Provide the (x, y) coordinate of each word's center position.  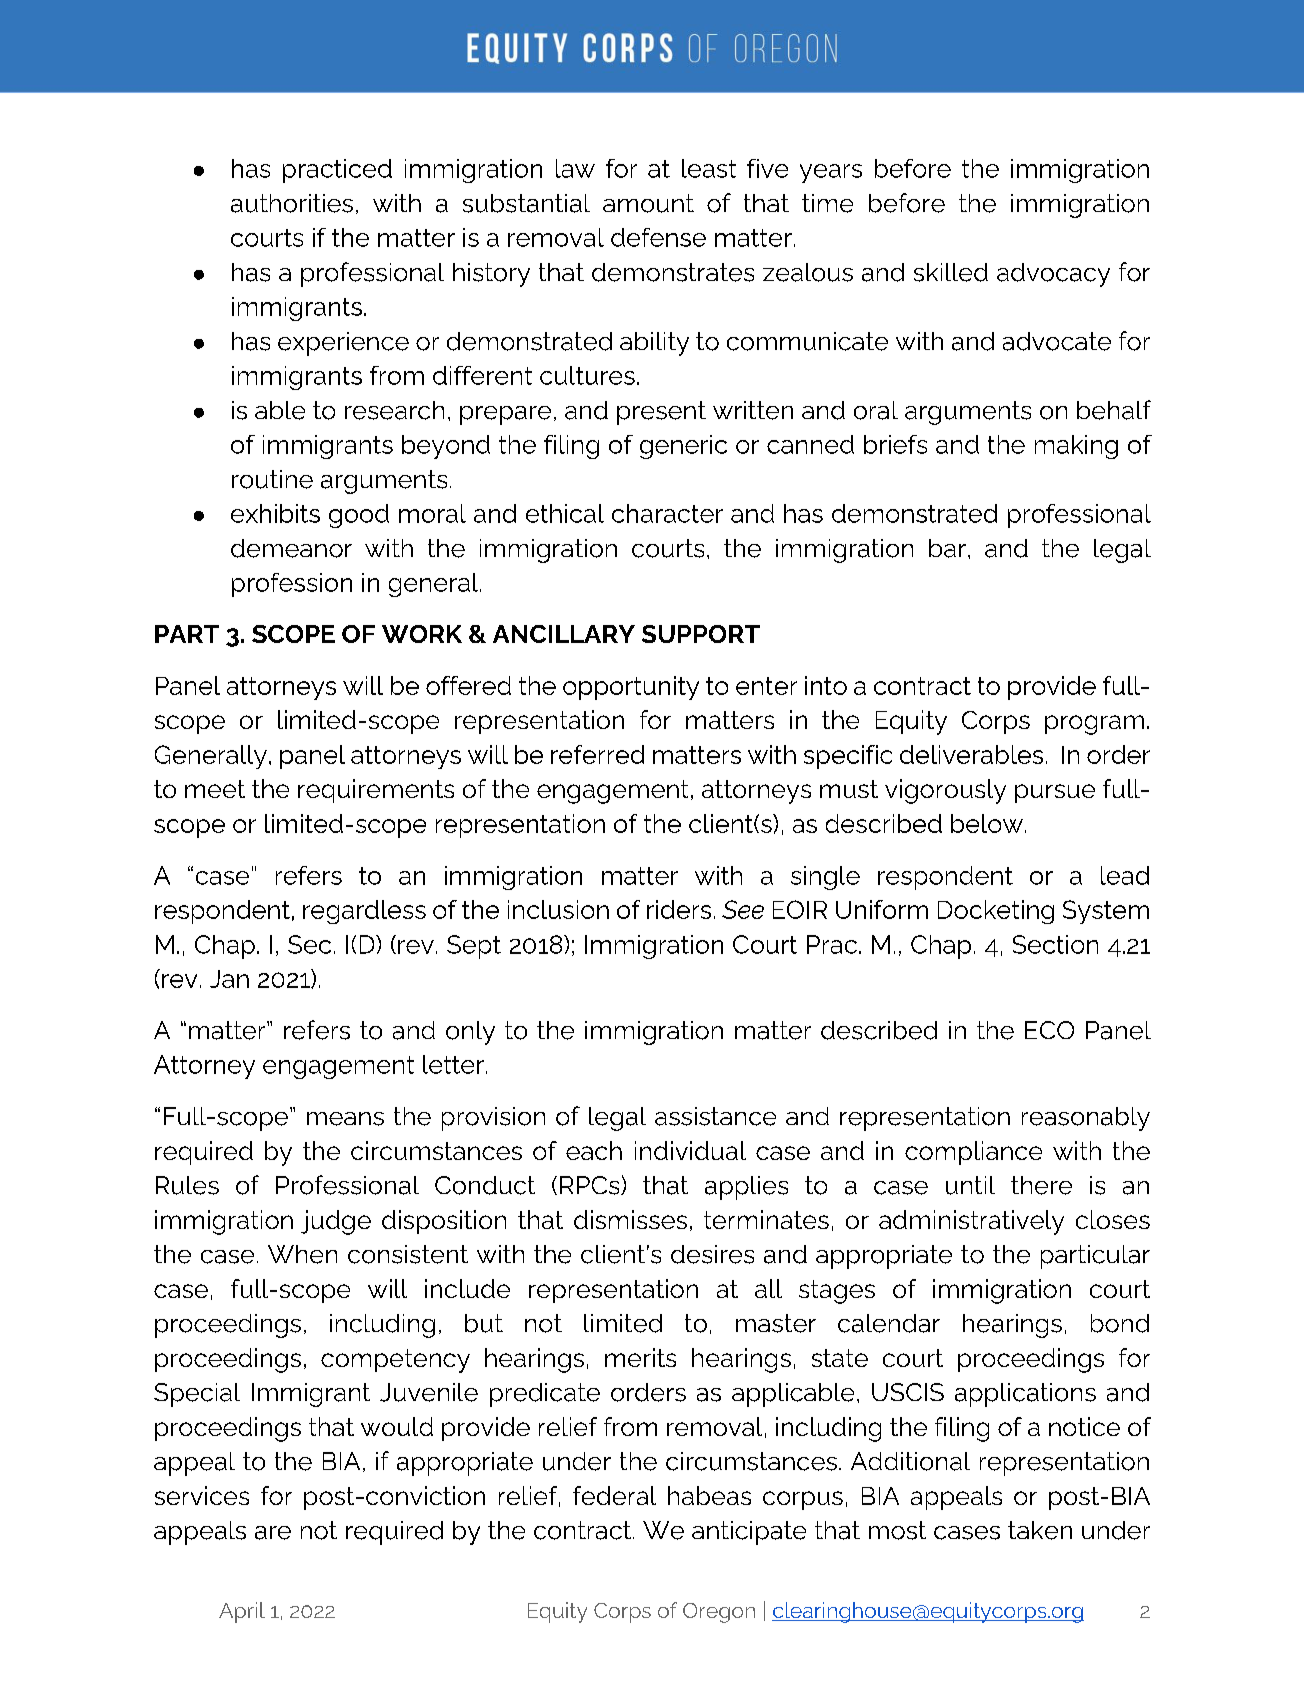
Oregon (719, 1613)
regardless (364, 912)
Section (1055, 944)
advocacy (1053, 275)
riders (679, 909)
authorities (292, 203)
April (242, 1612)
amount (648, 203)
